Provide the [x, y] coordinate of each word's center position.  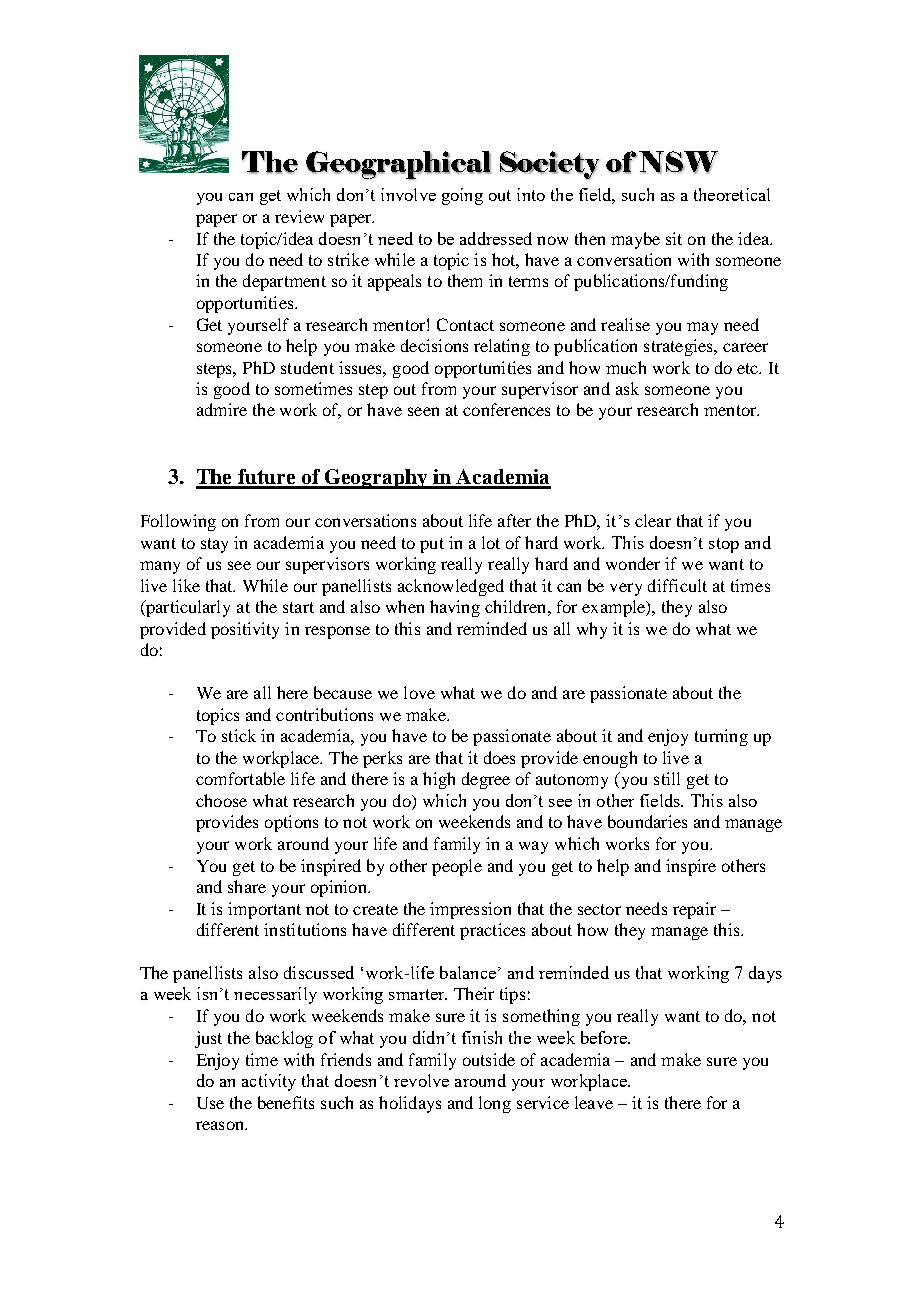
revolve [421, 1080]
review [299, 216]
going [462, 196]
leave [594, 1102]
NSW [677, 162]
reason [221, 1125]
